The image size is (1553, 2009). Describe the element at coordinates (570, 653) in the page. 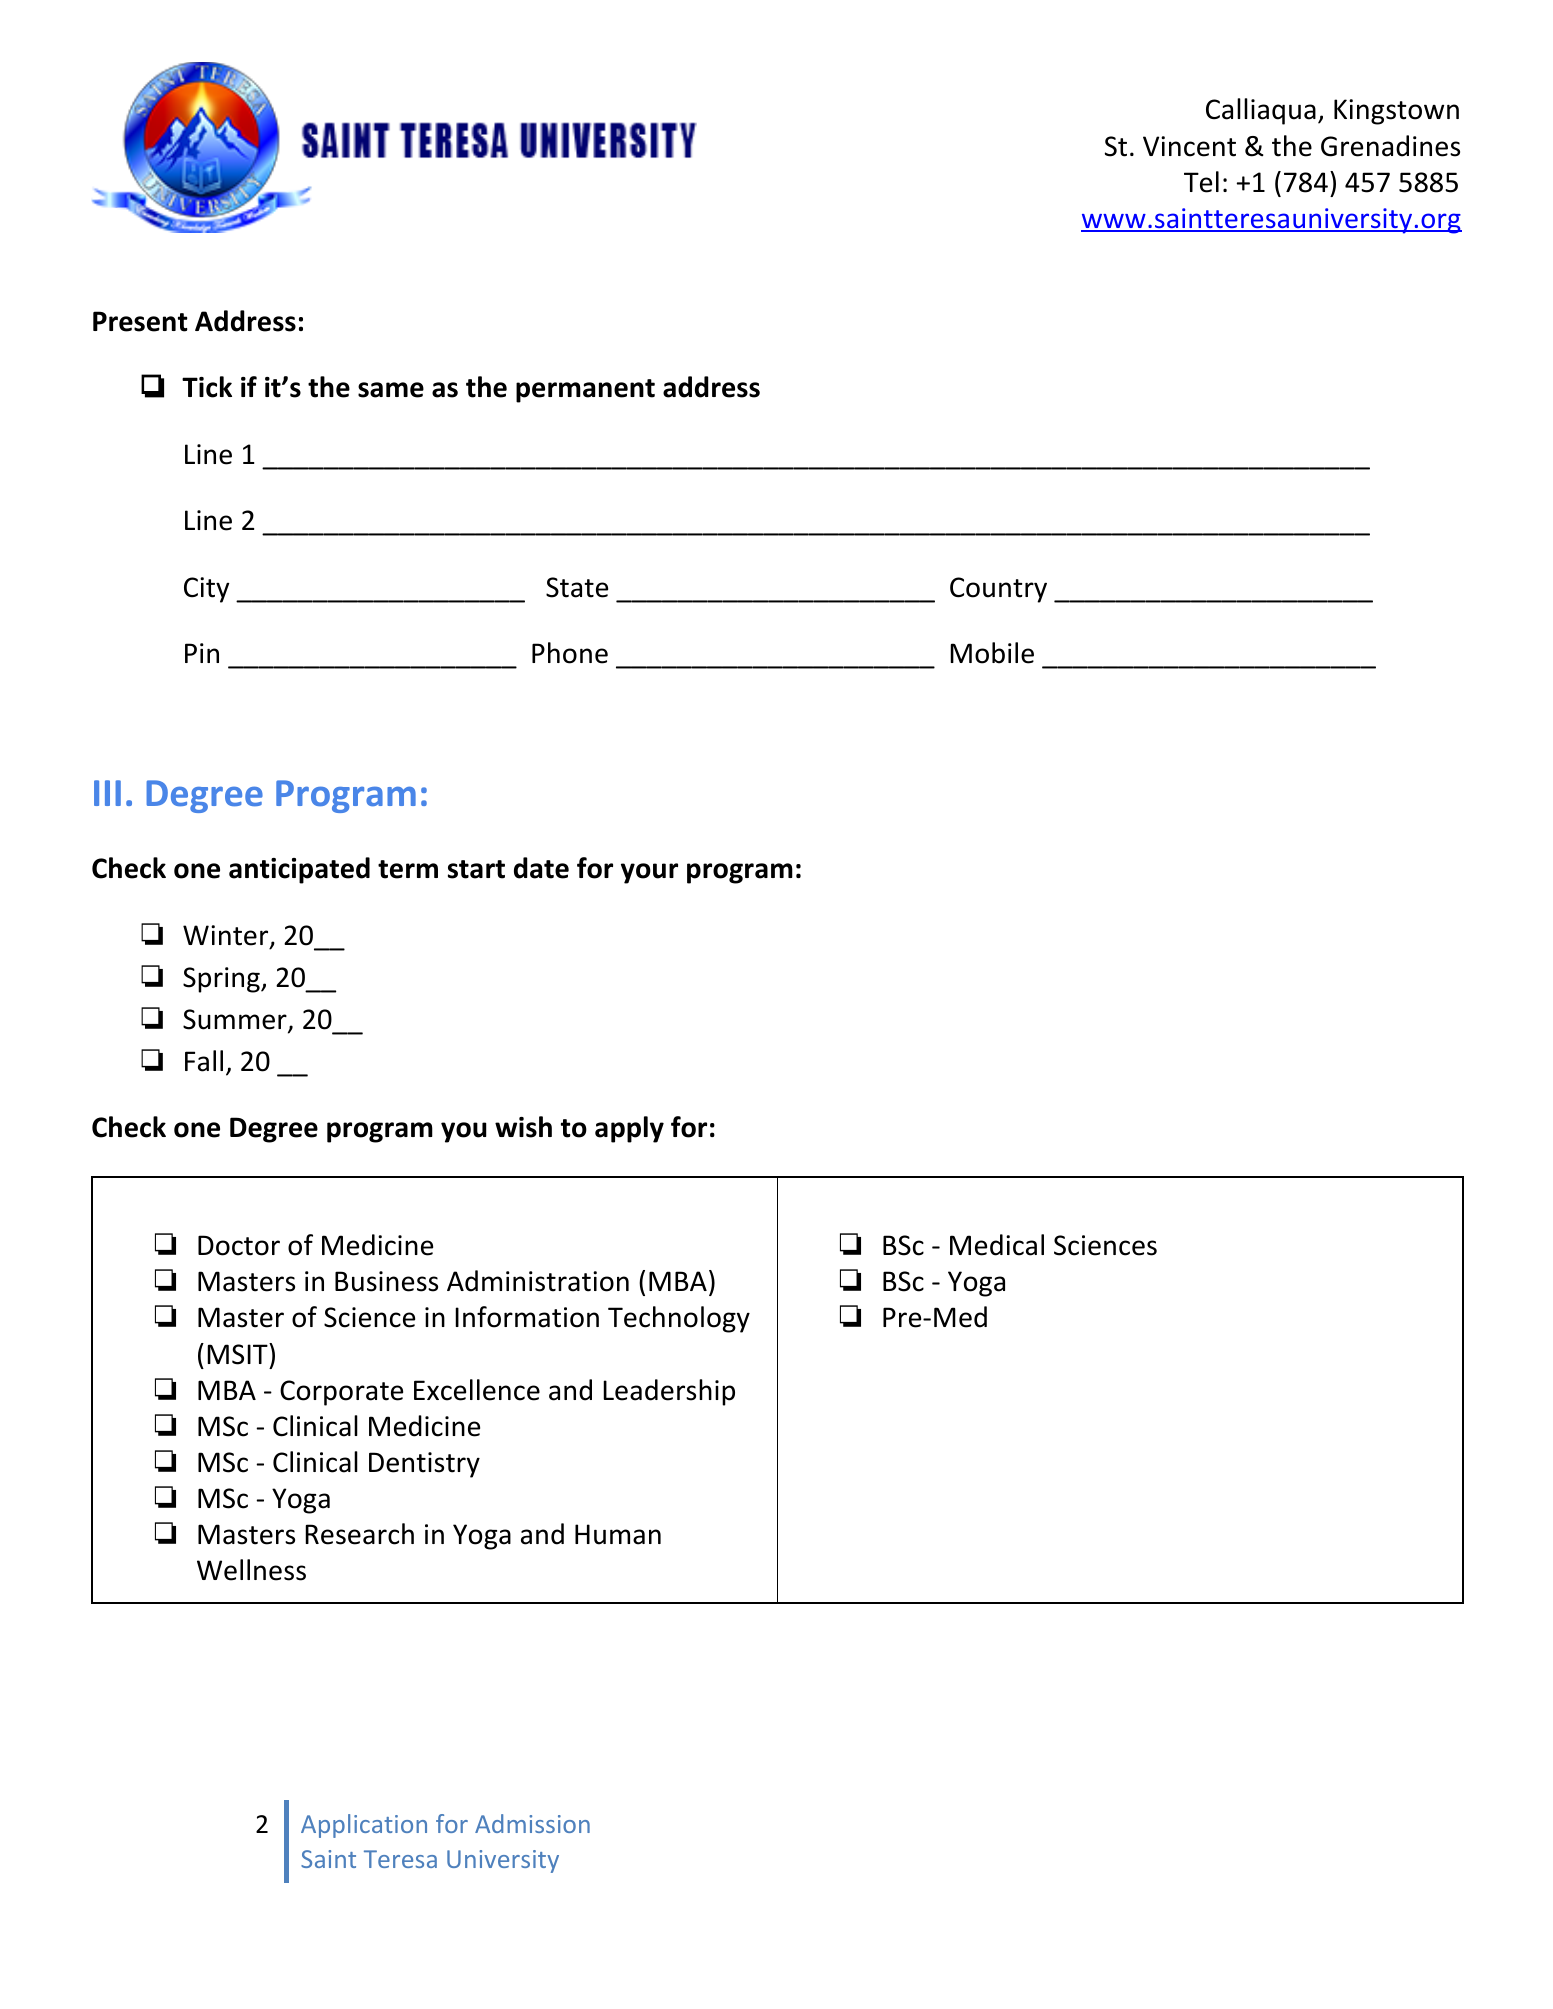

I see `Phone` at that location.
